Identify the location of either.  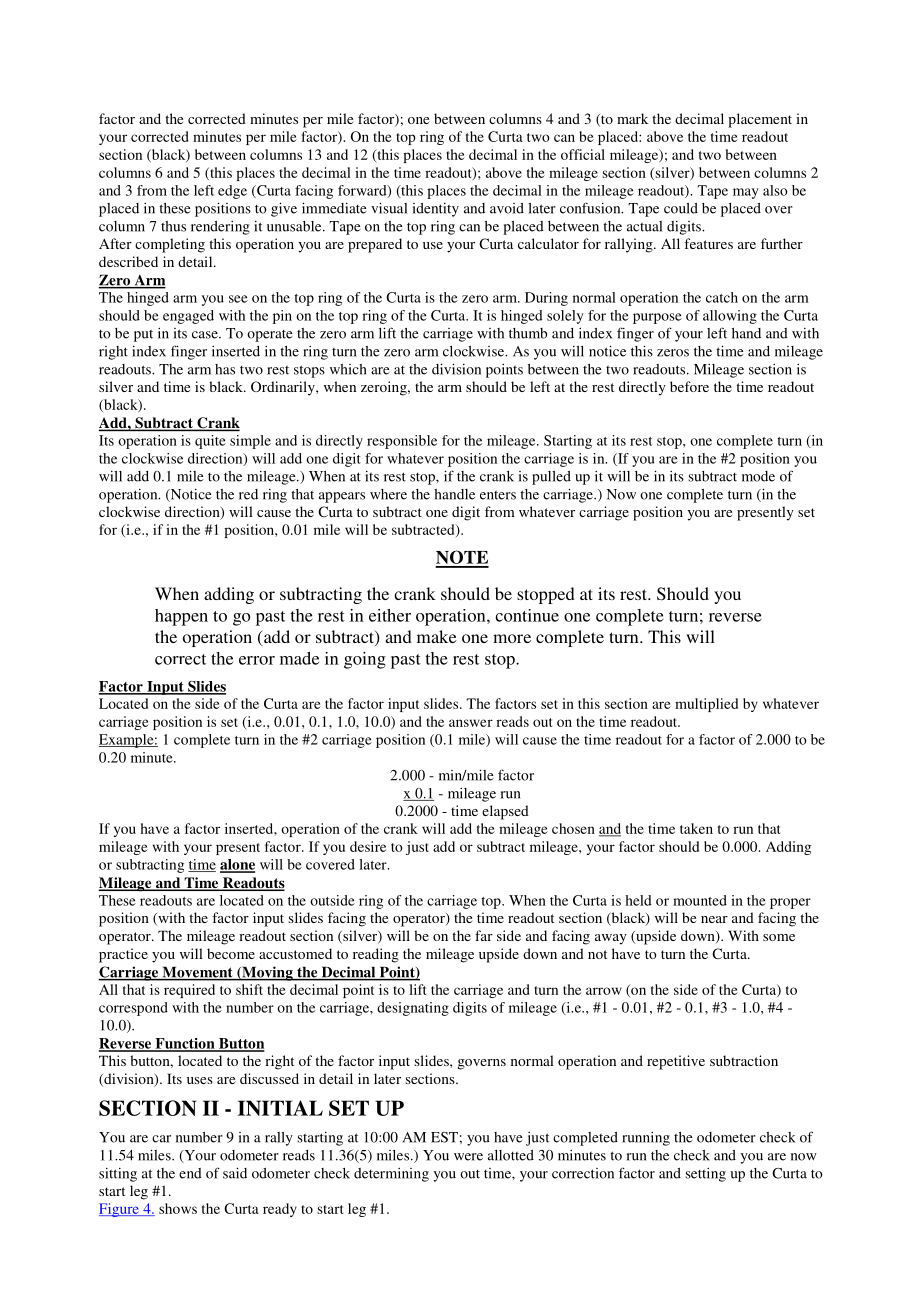
(390, 615).
